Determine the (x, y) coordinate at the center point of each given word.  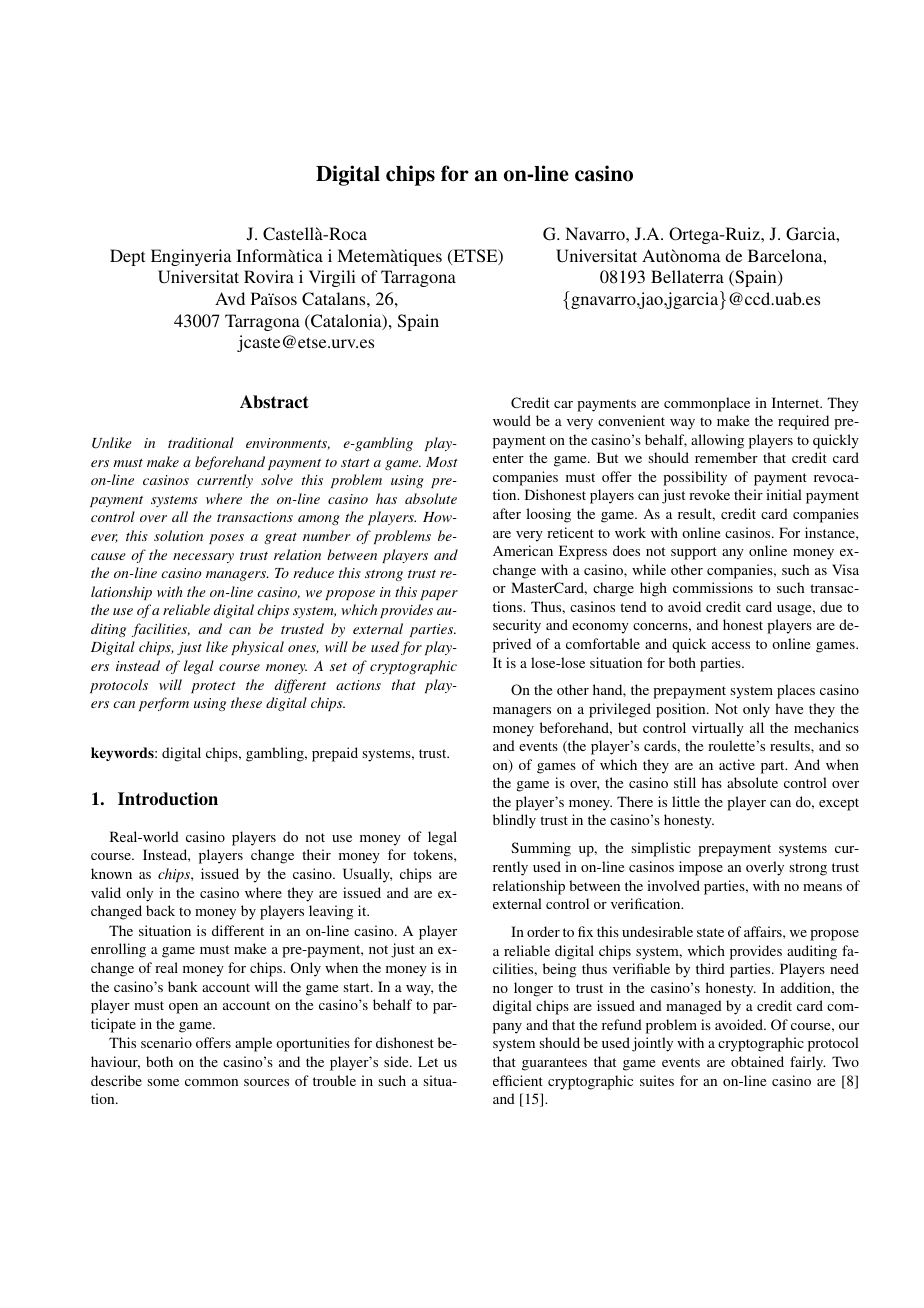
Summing (541, 849)
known (111, 873)
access (731, 645)
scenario (166, 1042)
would (512, 420)
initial (784, 494)
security (517, 626)
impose (701, 868)
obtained (757, 1061)
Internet (797, 402)
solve (277, 479)
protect (213, 687)
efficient (518, 1080)
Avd (230, 298)
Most (442, 462)
